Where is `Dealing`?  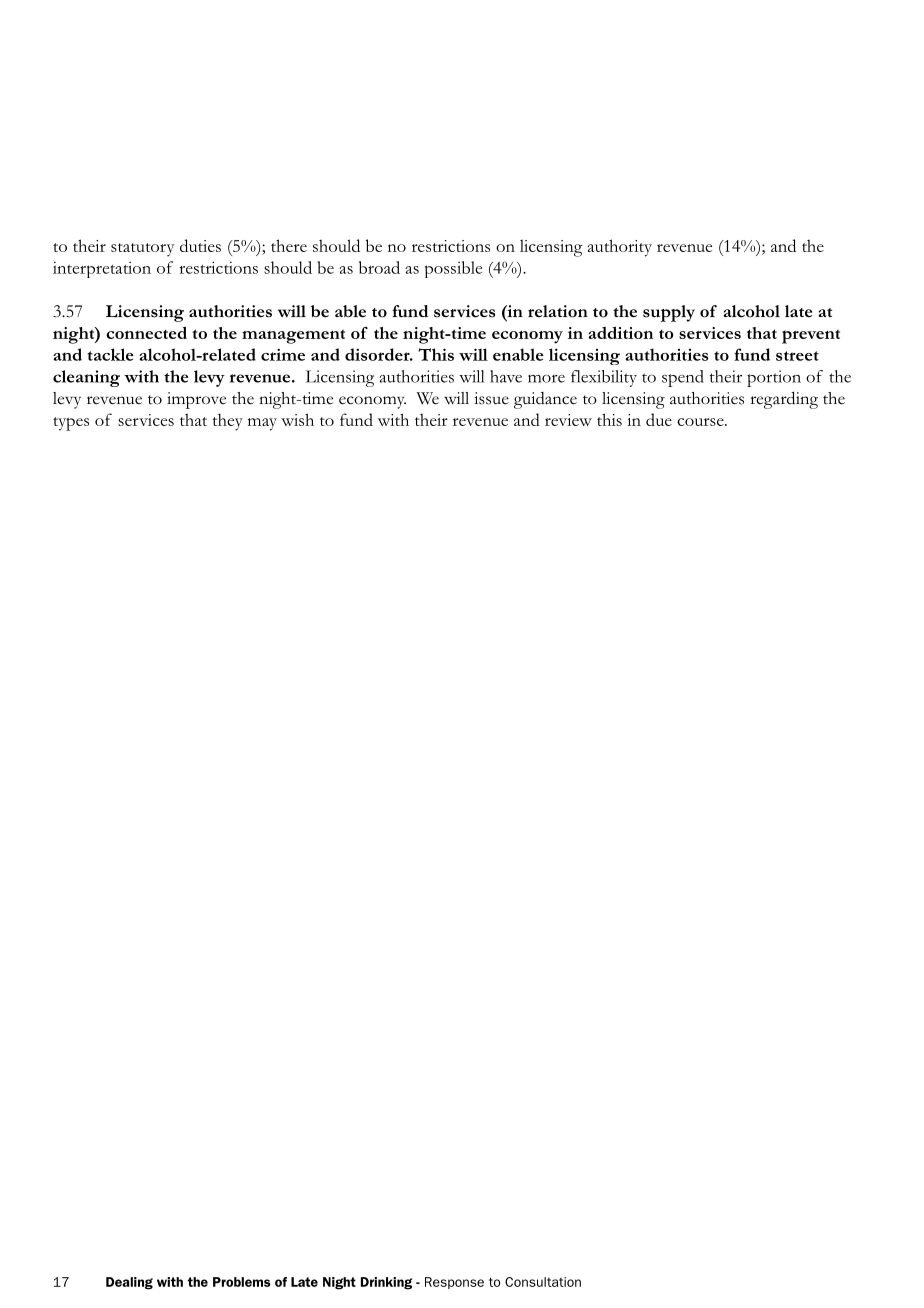
Dealing is located at coordinates (129, 1283).
